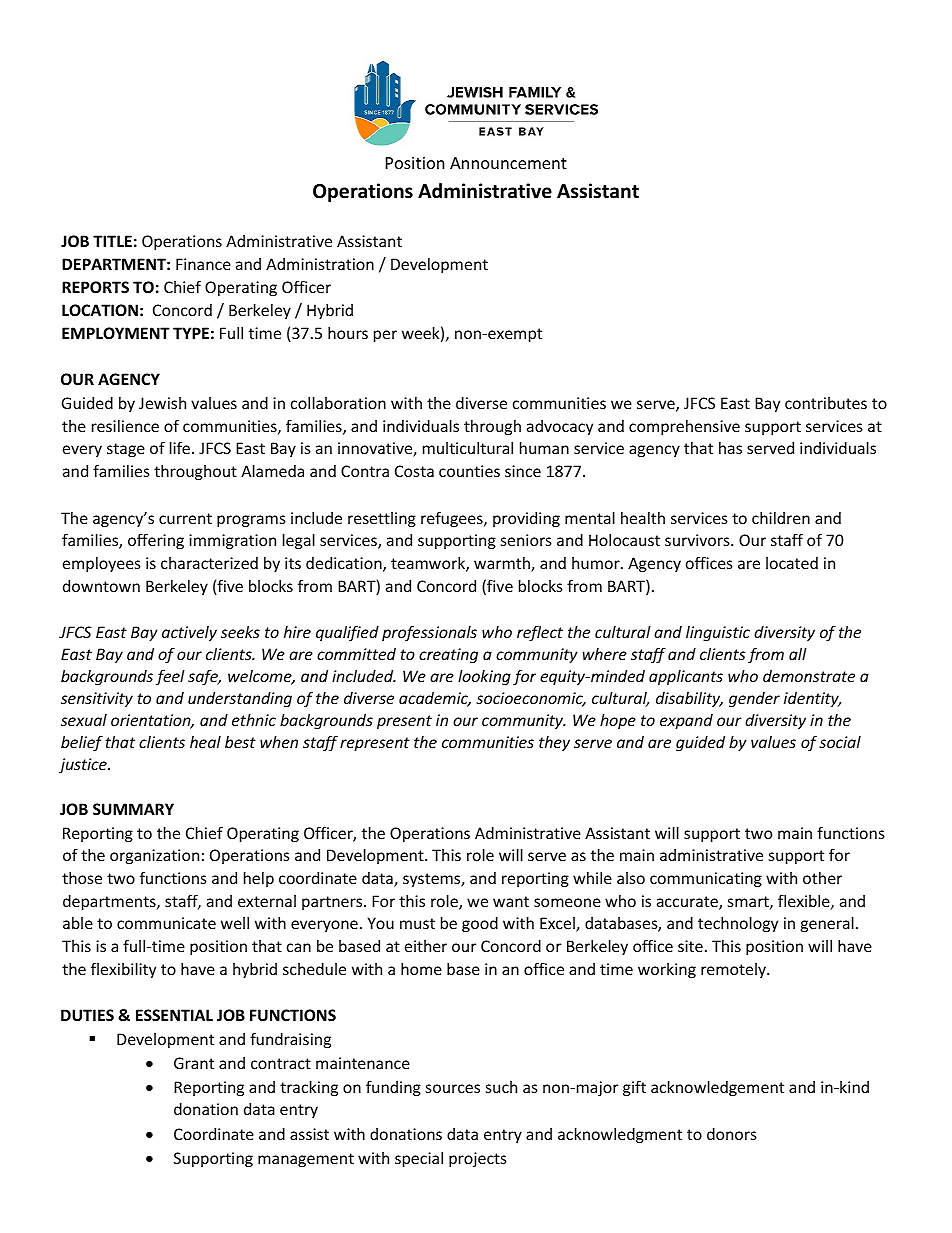 Image resolution: width=952 pixels, height=1233 pixels. Describe the element at coordinates (194, 1063) in the image. I see `Grant` at that location.
